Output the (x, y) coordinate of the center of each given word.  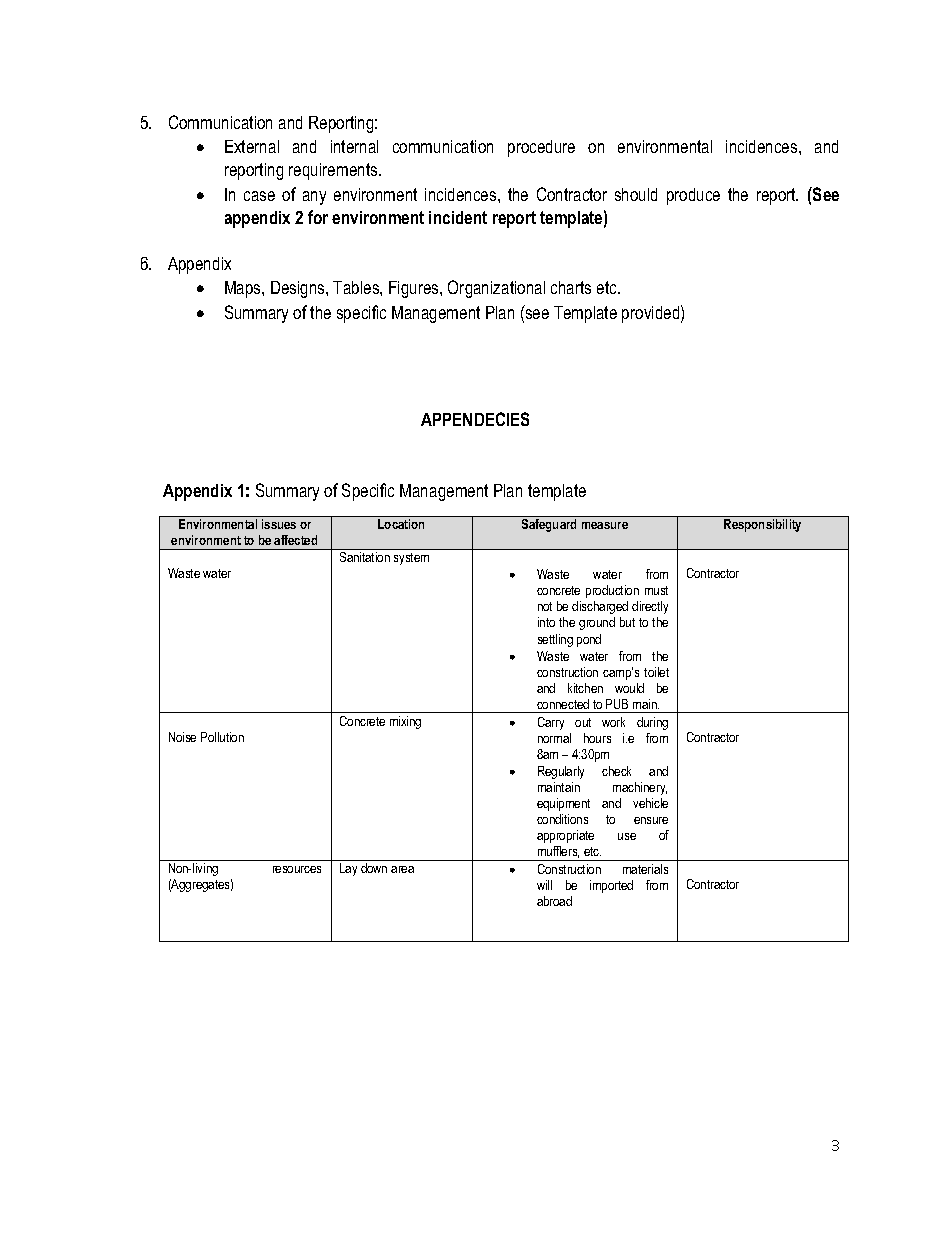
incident (458, 217)
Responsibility (762, 525)
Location (401, 524)
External (252, 146)
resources (297, 869)
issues (279, 524)
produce (693, 196)
